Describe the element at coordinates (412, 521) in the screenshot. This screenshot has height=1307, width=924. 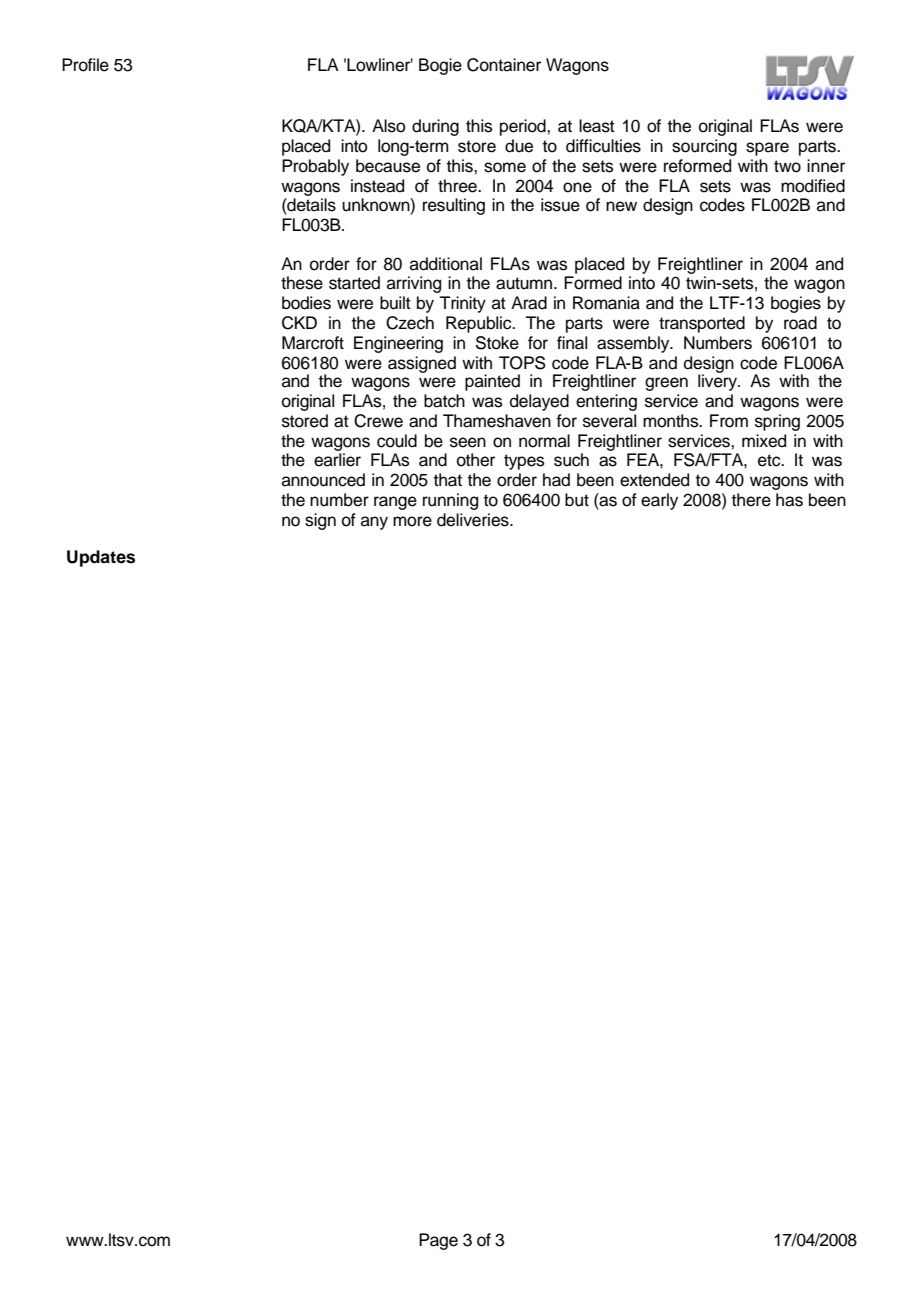
I see `more` at that location.
